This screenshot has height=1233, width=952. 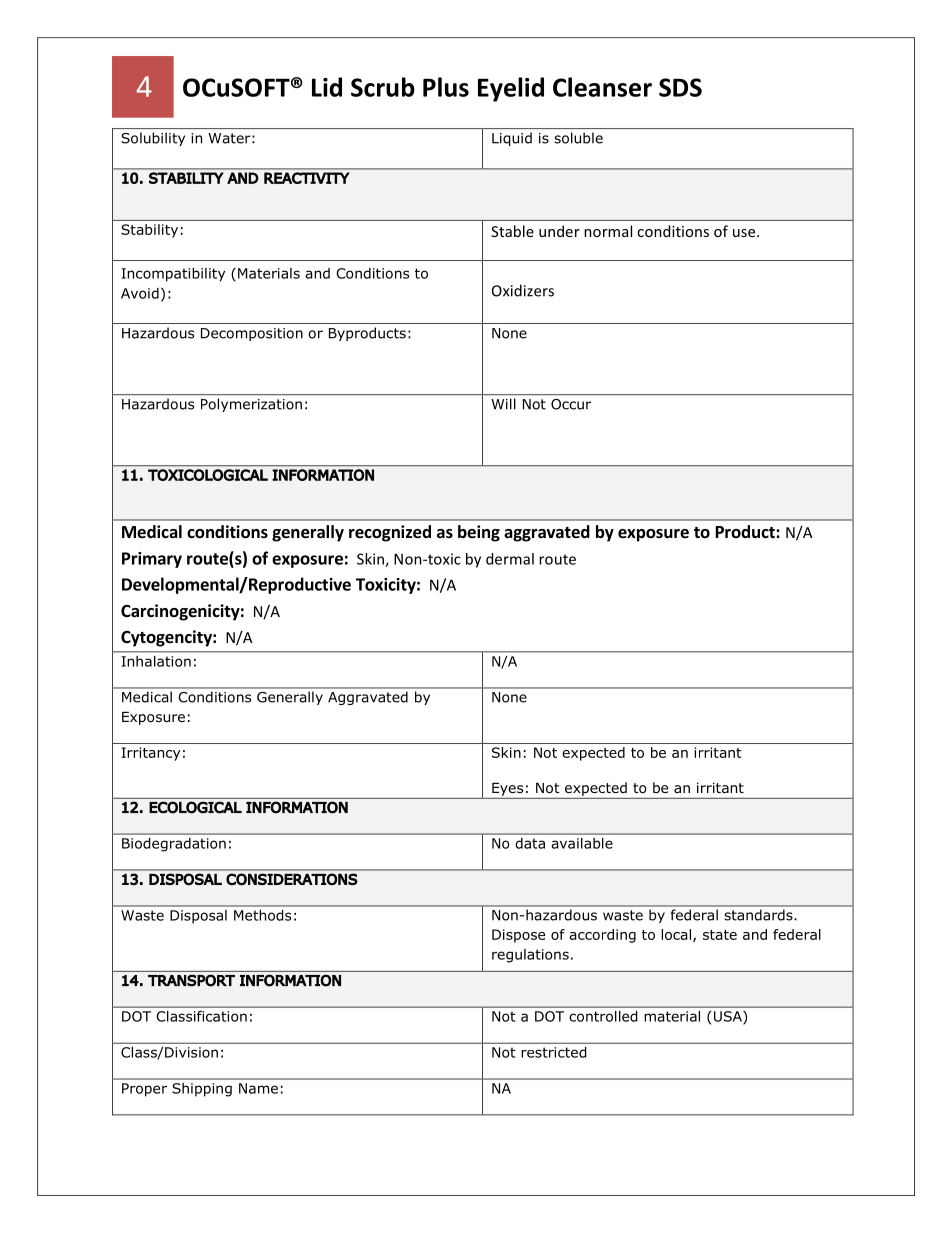 I want to click on SDS, so click(x=680, y=87).
